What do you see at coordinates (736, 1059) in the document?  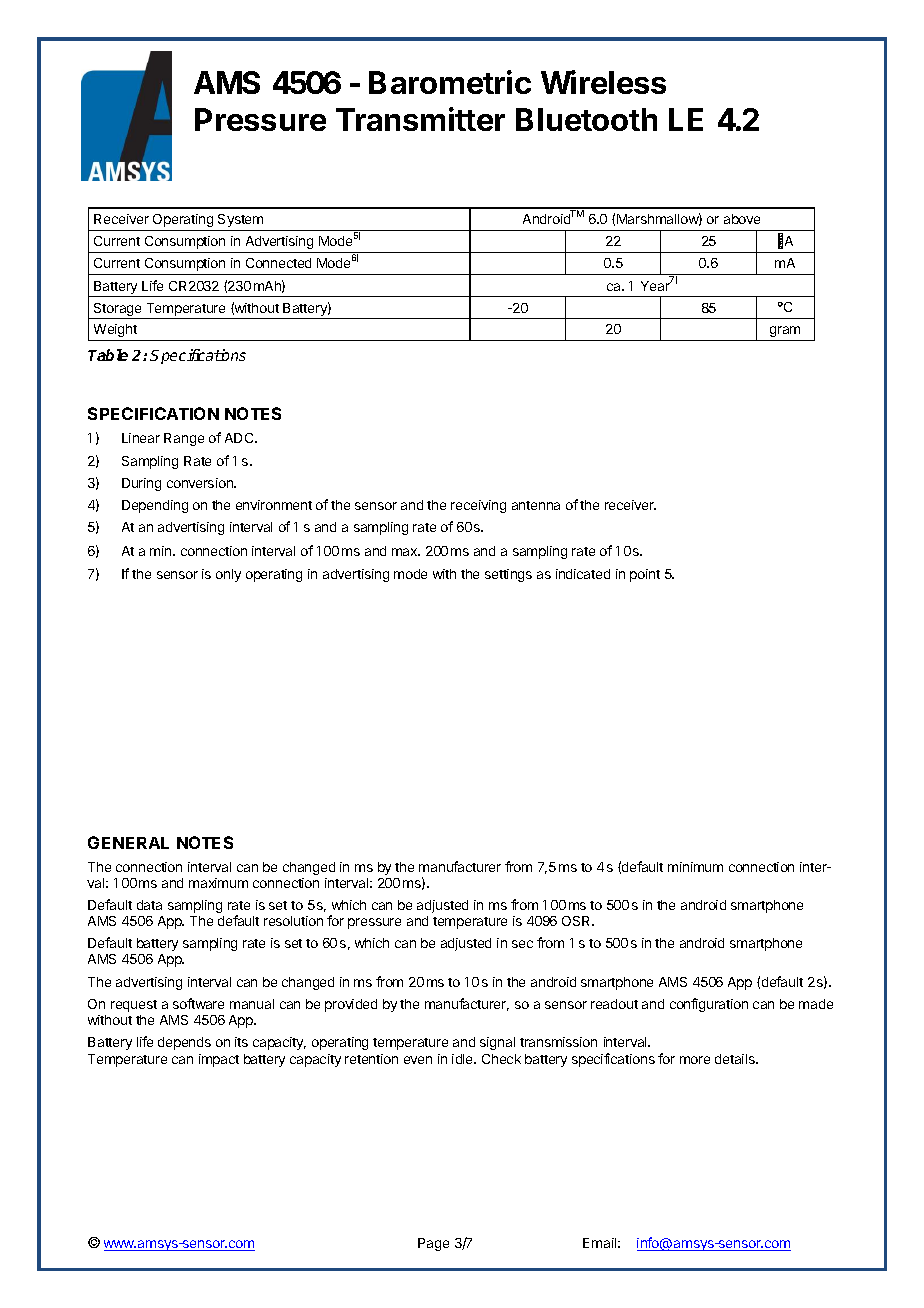 I see `details` at bounding box center [736, 1059].
